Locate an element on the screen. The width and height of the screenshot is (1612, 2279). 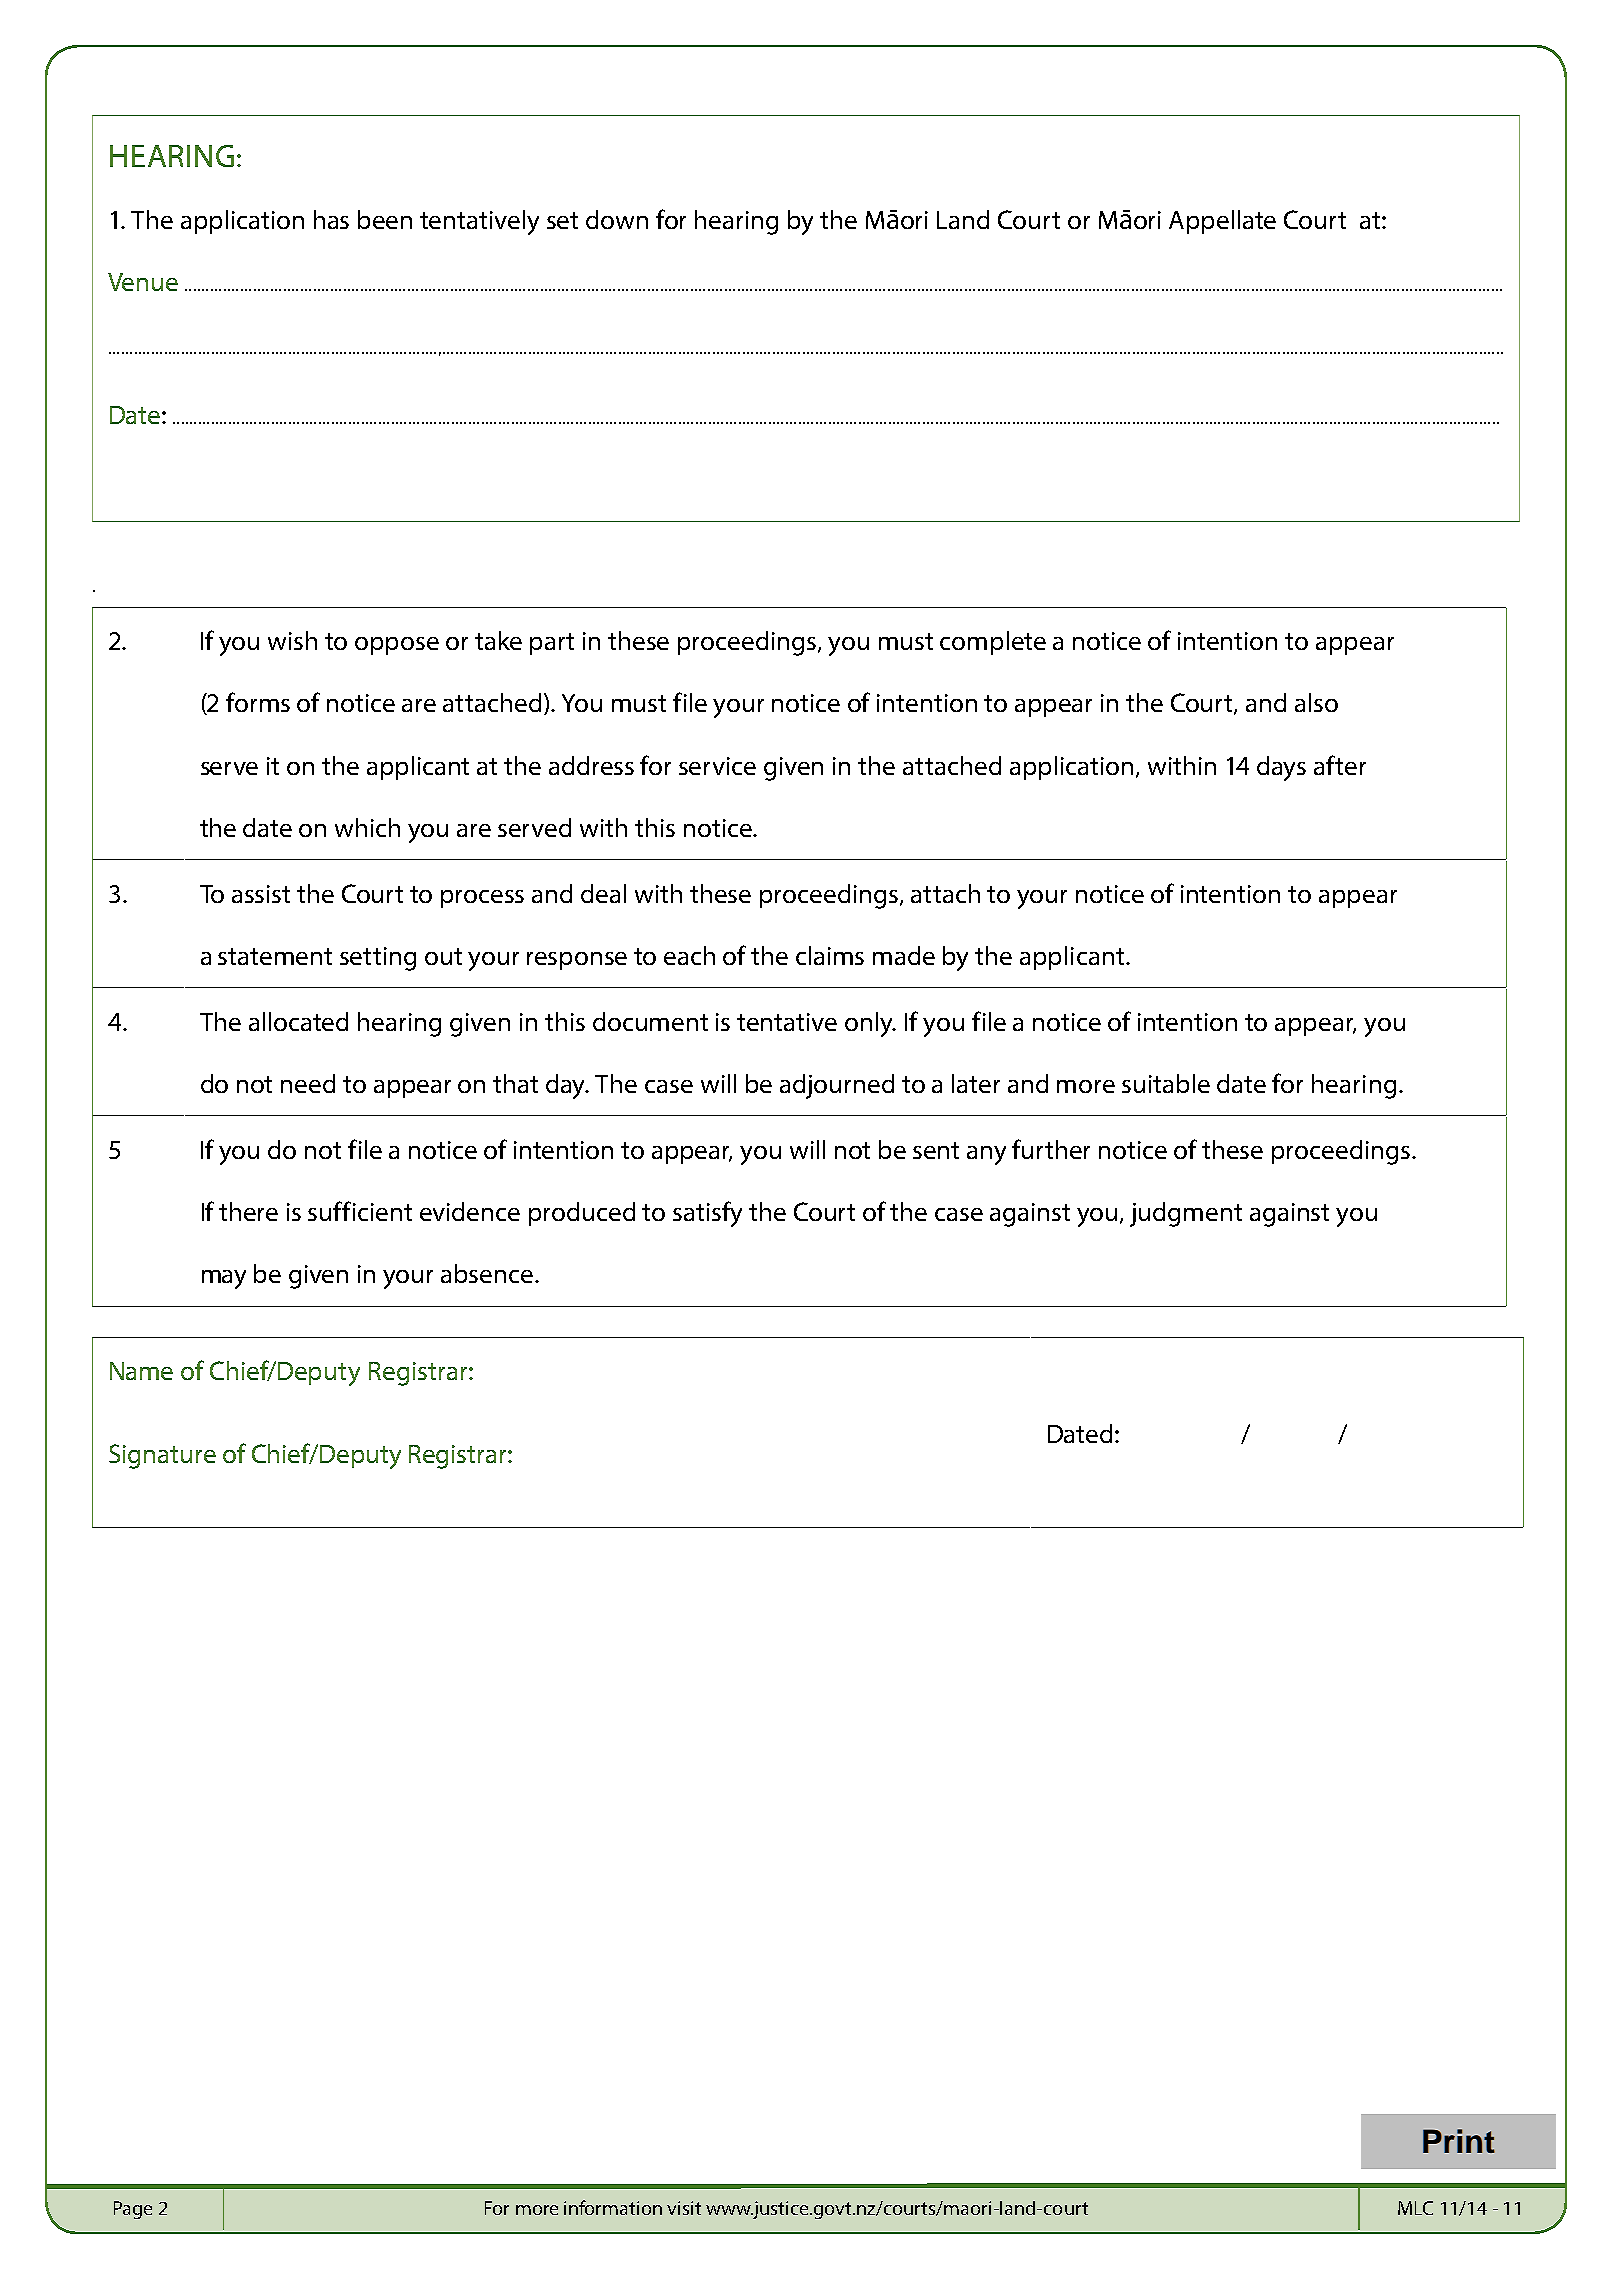
there is located at coordinates (248, 1211).
